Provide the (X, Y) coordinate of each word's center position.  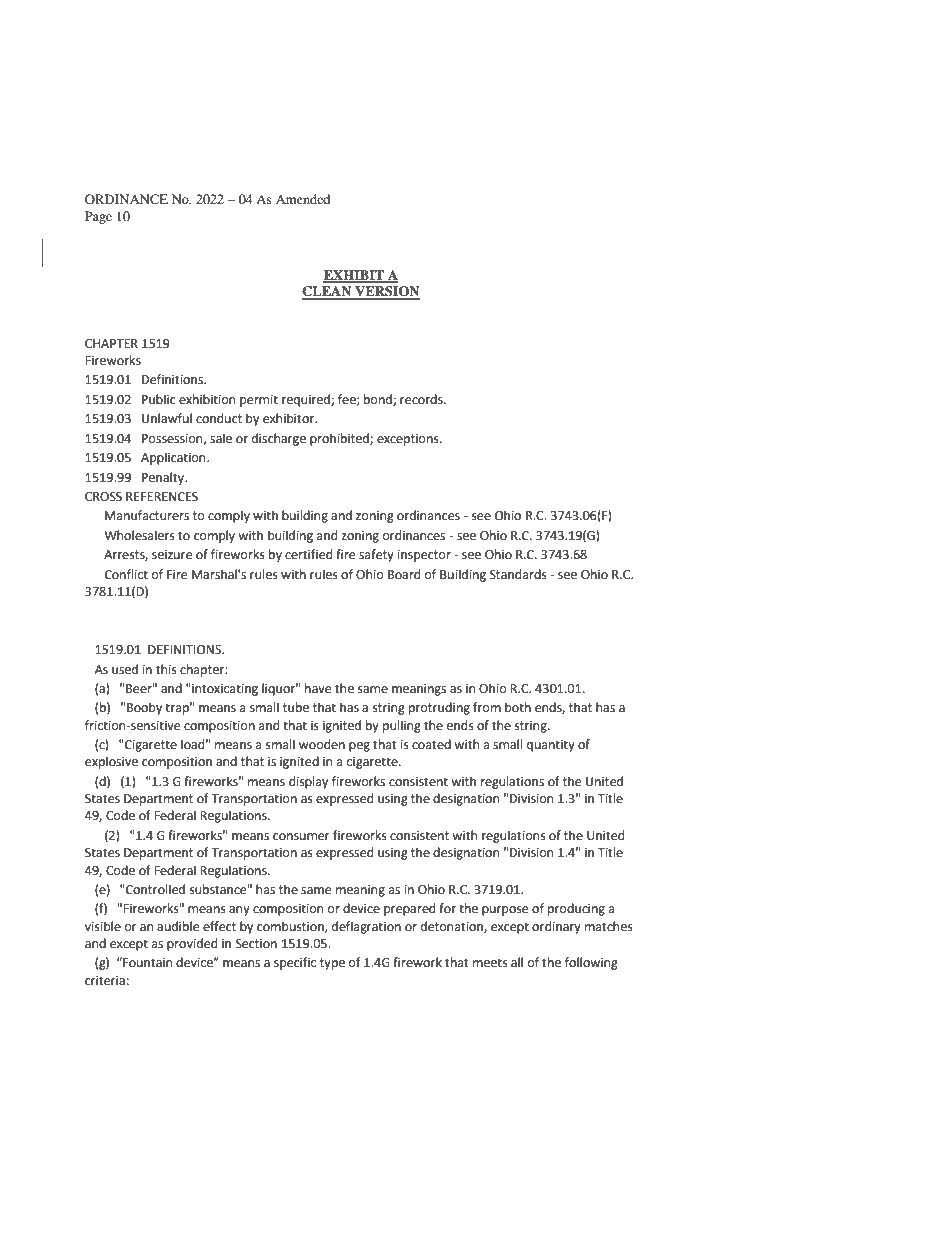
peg (359, 747)
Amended (303, 199)
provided (192, 944)
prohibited (340, 439)
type (332, 964)
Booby (144, 708)
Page (98, 217)
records (422, 399)
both (518, 707)
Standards (518, 574)
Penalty (164, 478)
